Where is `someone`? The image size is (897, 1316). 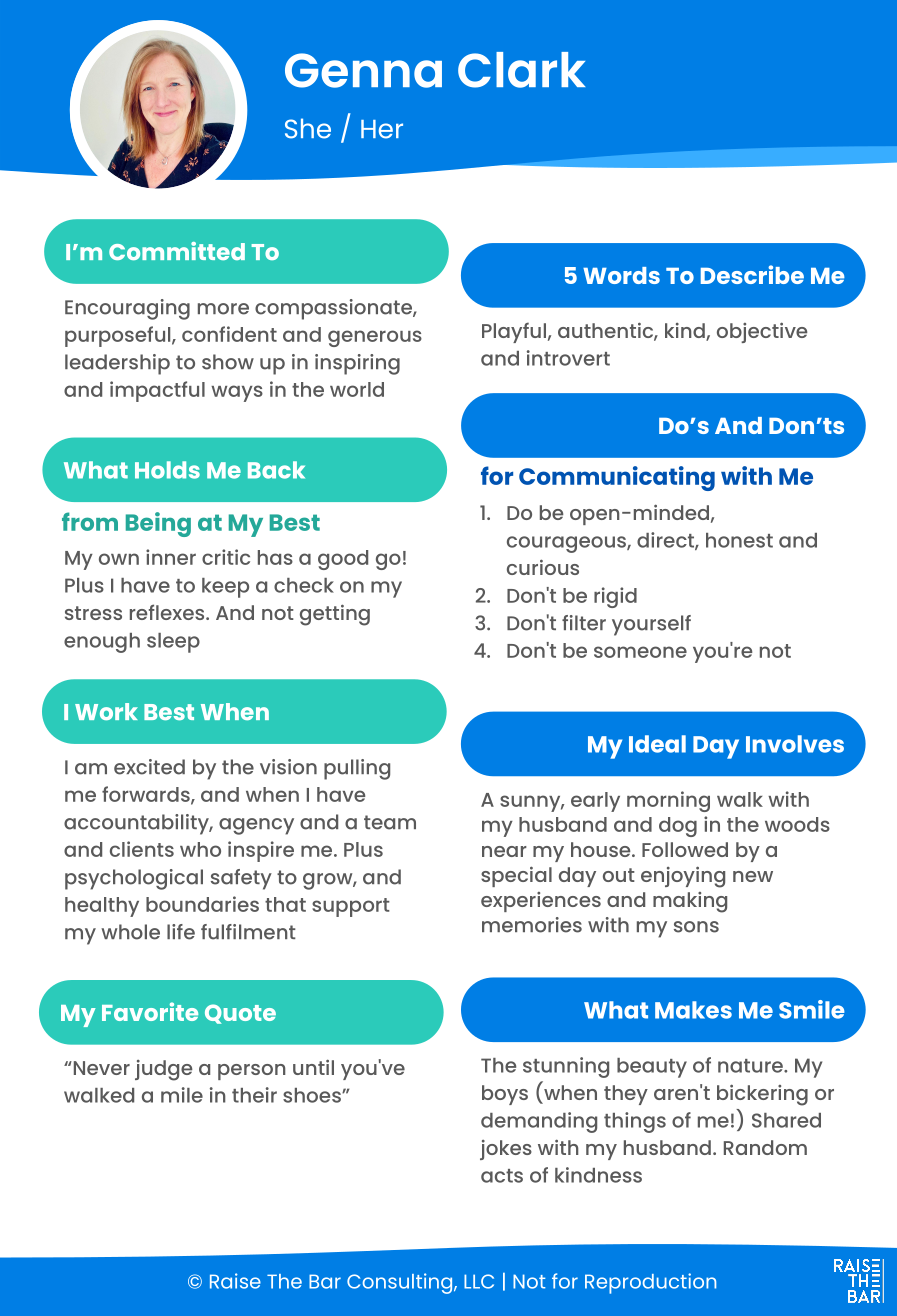
someone is located at coordinates (640, 652).
